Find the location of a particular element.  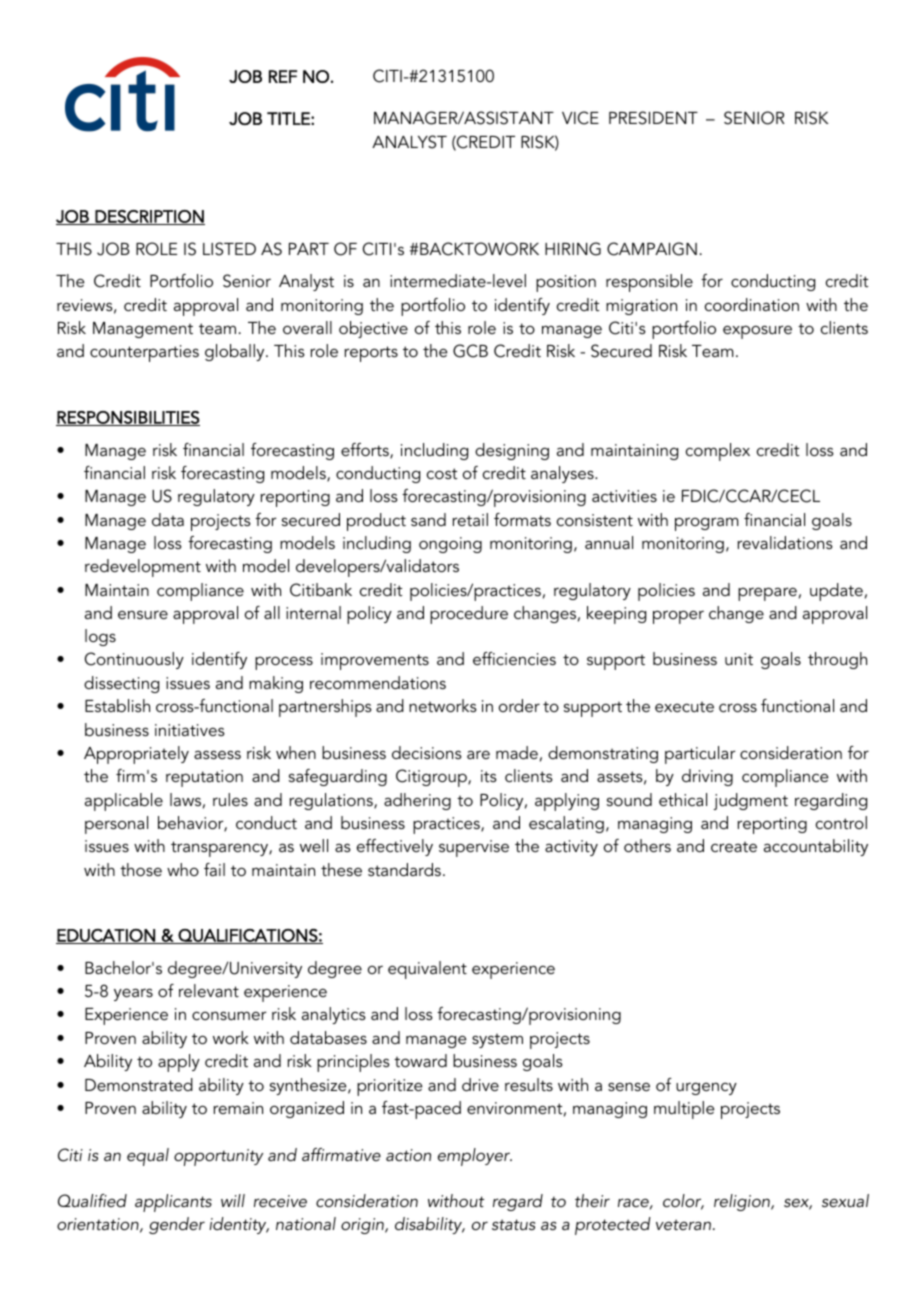

its is located at coordinates (489, 776).
